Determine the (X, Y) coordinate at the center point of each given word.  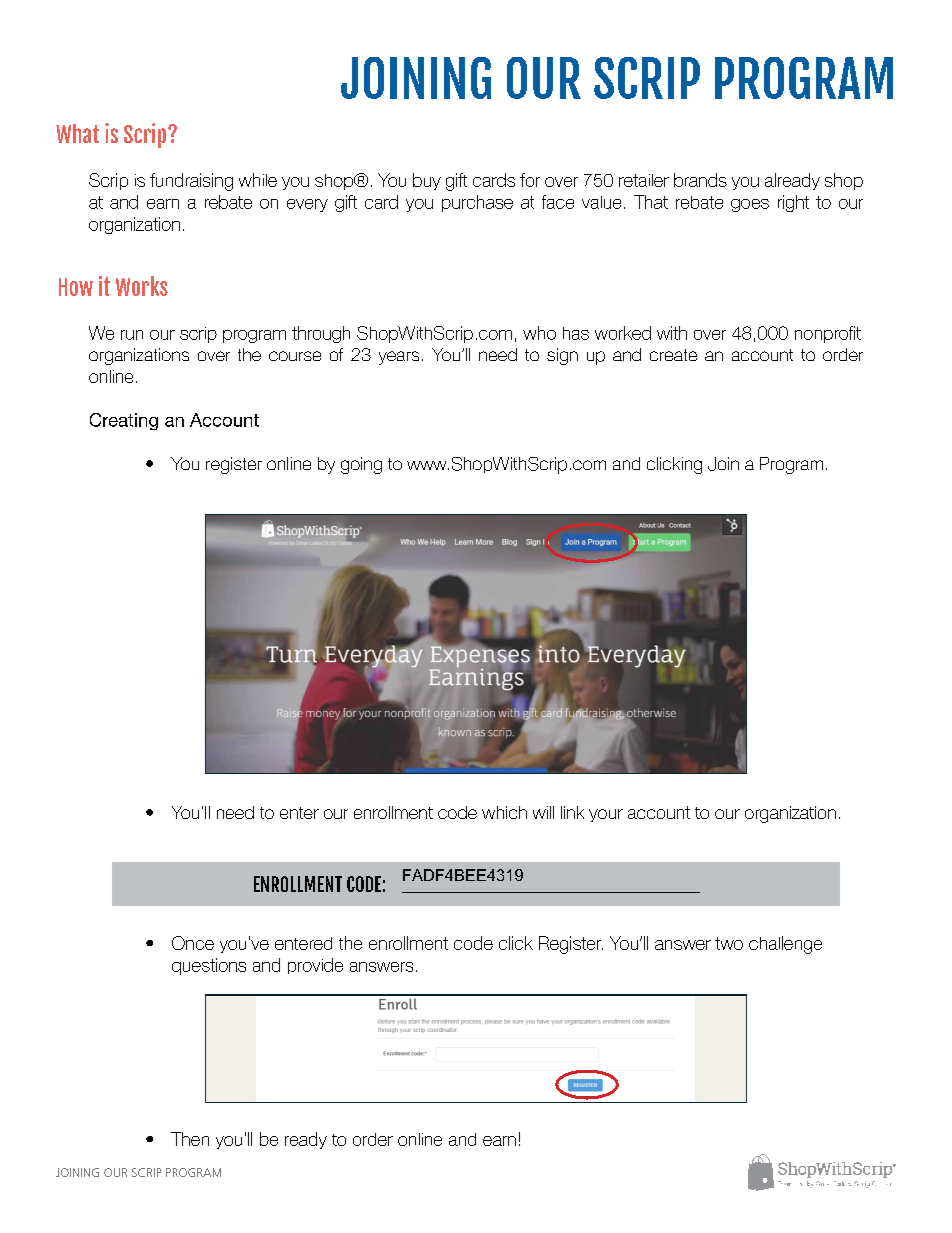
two (729, 943)
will (543, 812)
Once (193, 943)
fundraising (191, 182)
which (504, 812)
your (606, 815)
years (399, 358)
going (361, 465)
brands (700, 180)
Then (190, 1139)
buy (427, 181)
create (673, 355)
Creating (124, 421)
